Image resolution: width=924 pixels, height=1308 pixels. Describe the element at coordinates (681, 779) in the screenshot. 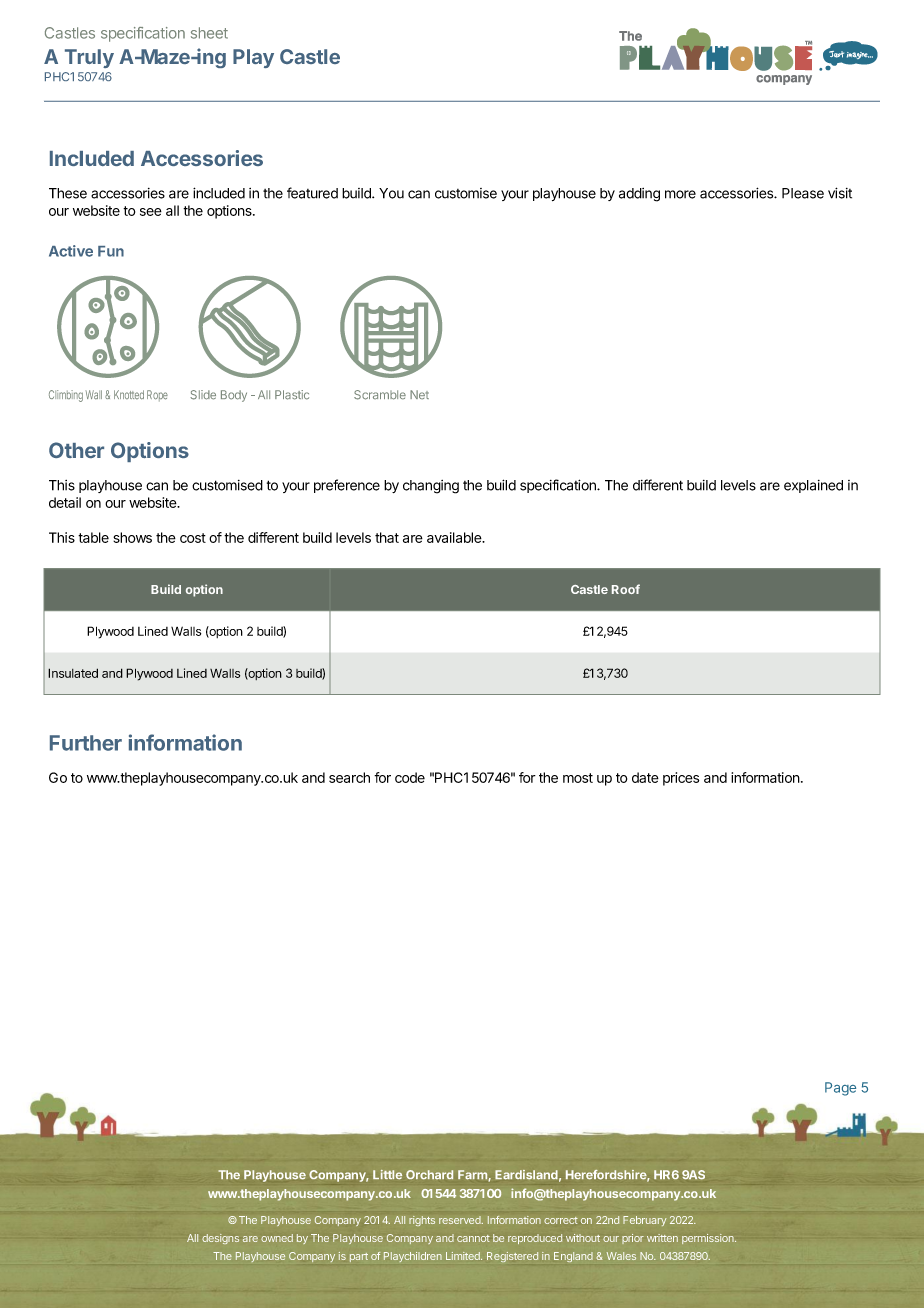

I see `prices` at that location.
